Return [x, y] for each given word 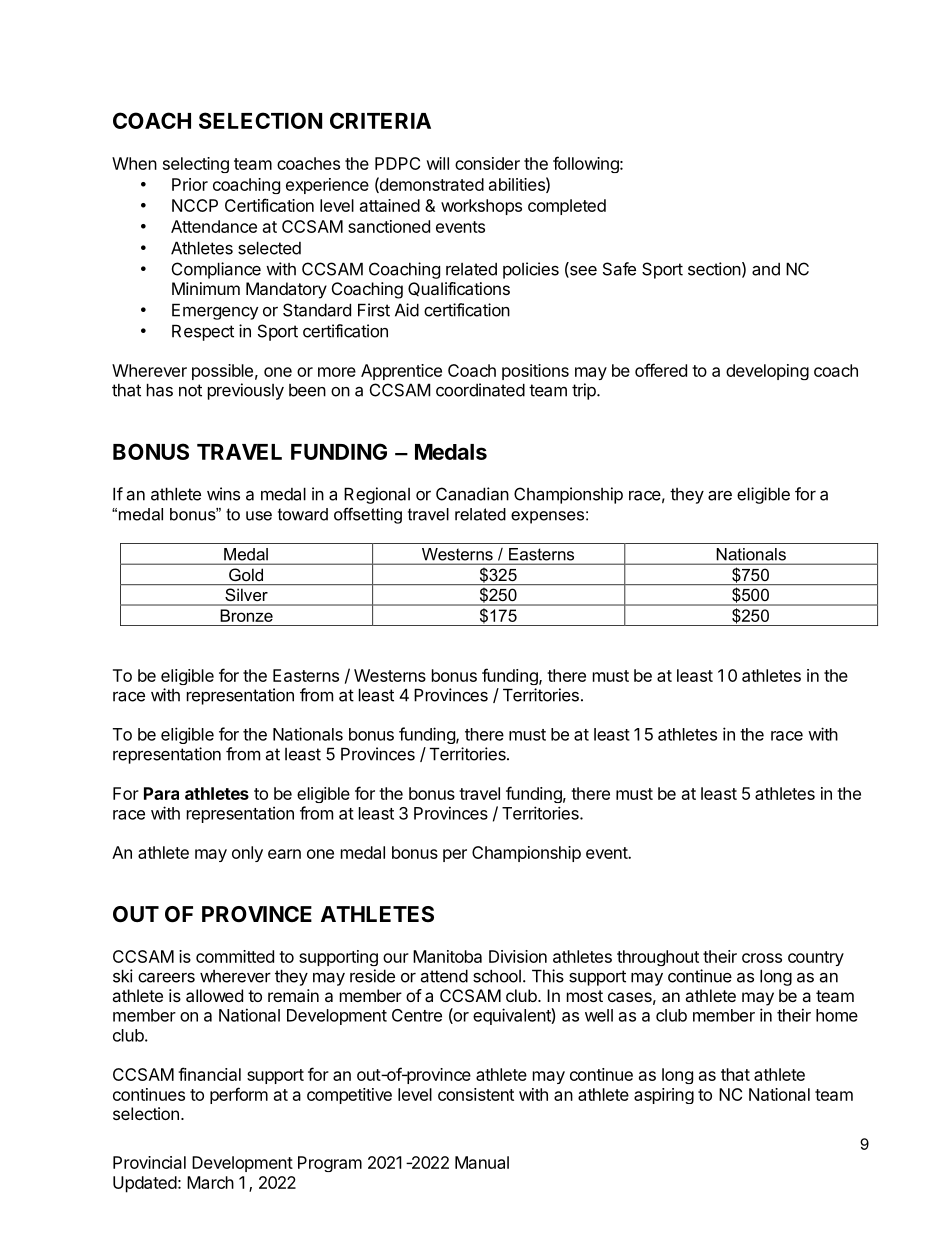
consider [487, 163]
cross [762, 958]
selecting [196, 165]
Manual [482, 1162]
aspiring [664, 1096]
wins [223, 494]
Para [161, 793]
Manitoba [447, 956]
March [210, 1182]
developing [767, 372]
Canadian [472, 494]
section [714, 269]
